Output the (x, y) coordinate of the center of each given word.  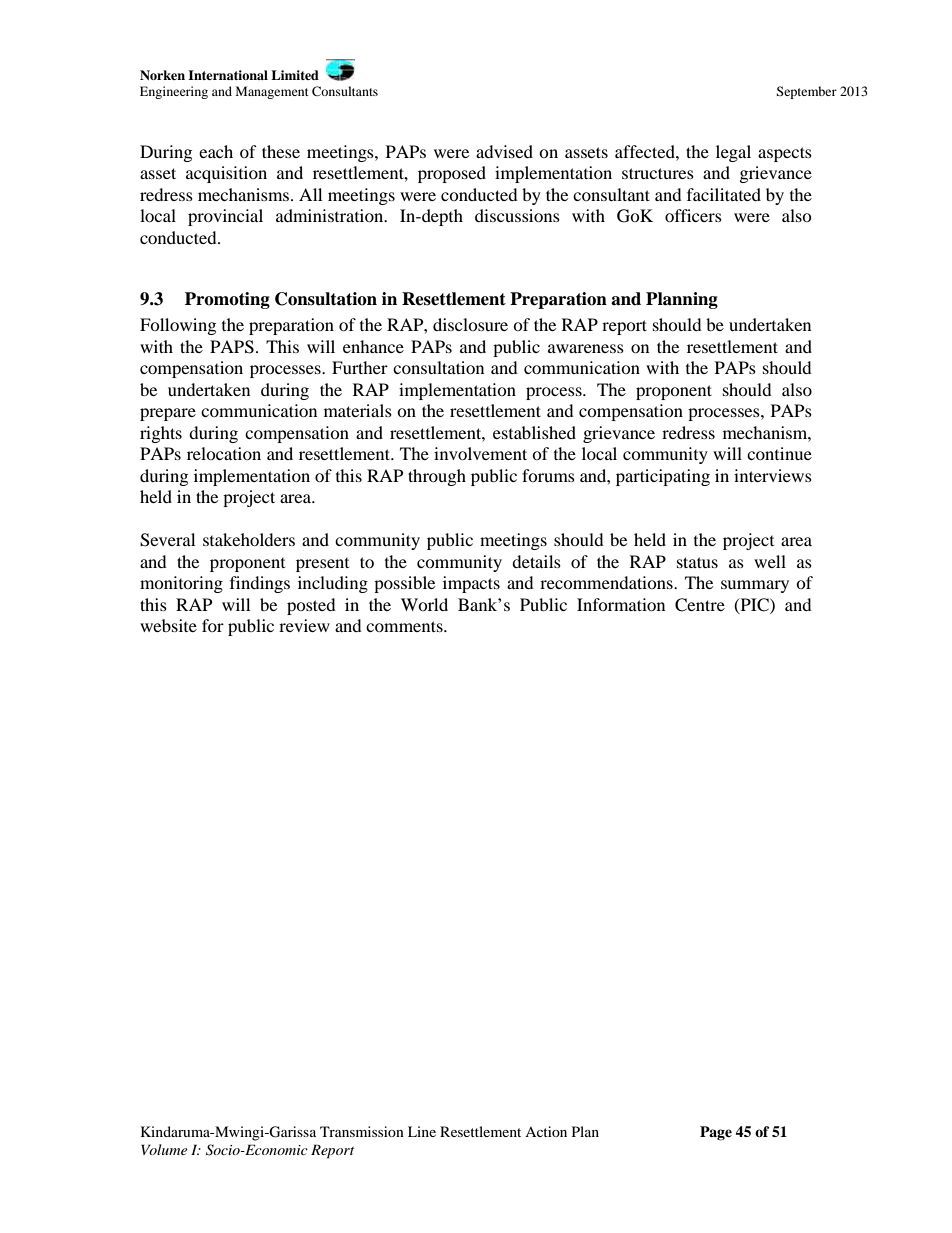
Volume (164, 1149)
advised (504, 151)
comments (405, 626)
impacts (471, 584)
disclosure (470, 324)
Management (272, 92)
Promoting (227, 300)
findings (260, 584)
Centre (700, 605)
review (304, 625)
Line (422, 1131)
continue (779, 453)
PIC (754, 605)
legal (733, 153)
